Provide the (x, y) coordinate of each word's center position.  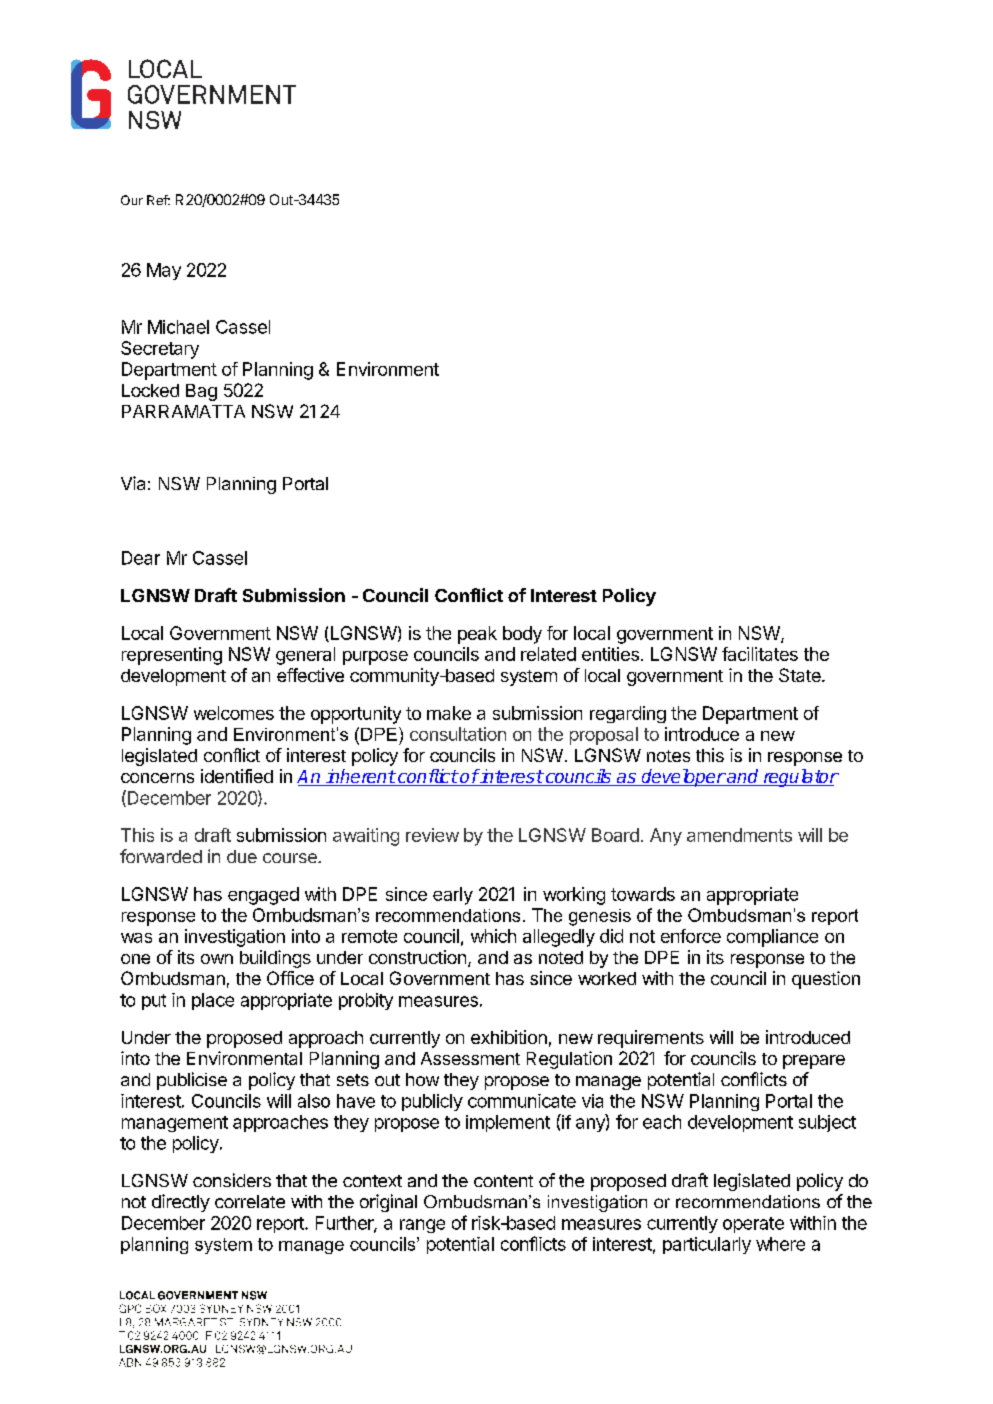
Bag (201, 392)
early (453, 896)
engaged (263, 896)
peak (477, 635)
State (801, 675)
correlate (250, 1201)
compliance (772, 938)
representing (172, 656)
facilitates (760, 654)
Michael (178, 327)
